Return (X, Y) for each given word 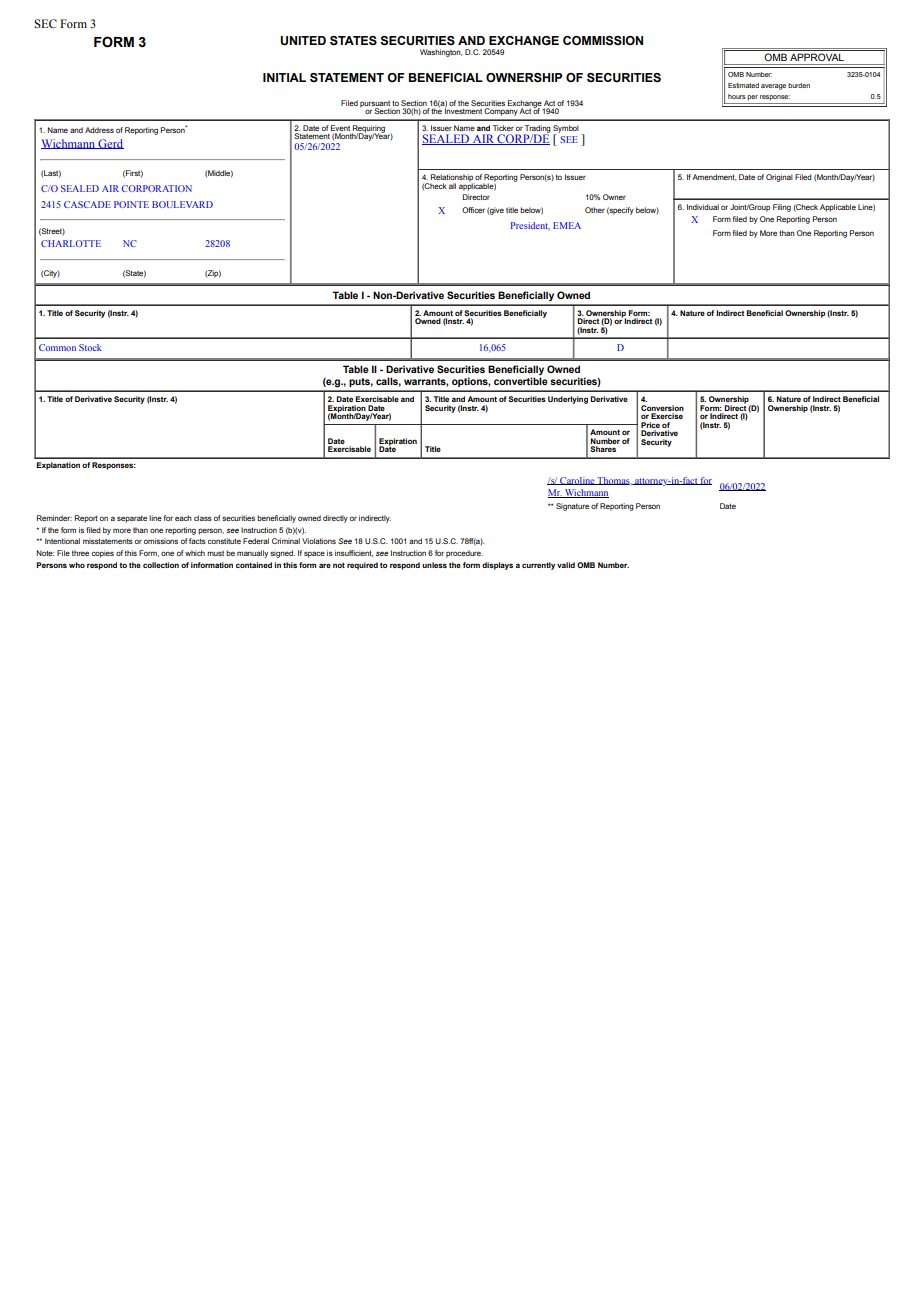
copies (103, 554)
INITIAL (284, 77)
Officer (473, 210)
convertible (521, 381)
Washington (441, 53)
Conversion (662, 408)
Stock (90, 347)
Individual (703, 207)
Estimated (743, 85)
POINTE (131, 204)
